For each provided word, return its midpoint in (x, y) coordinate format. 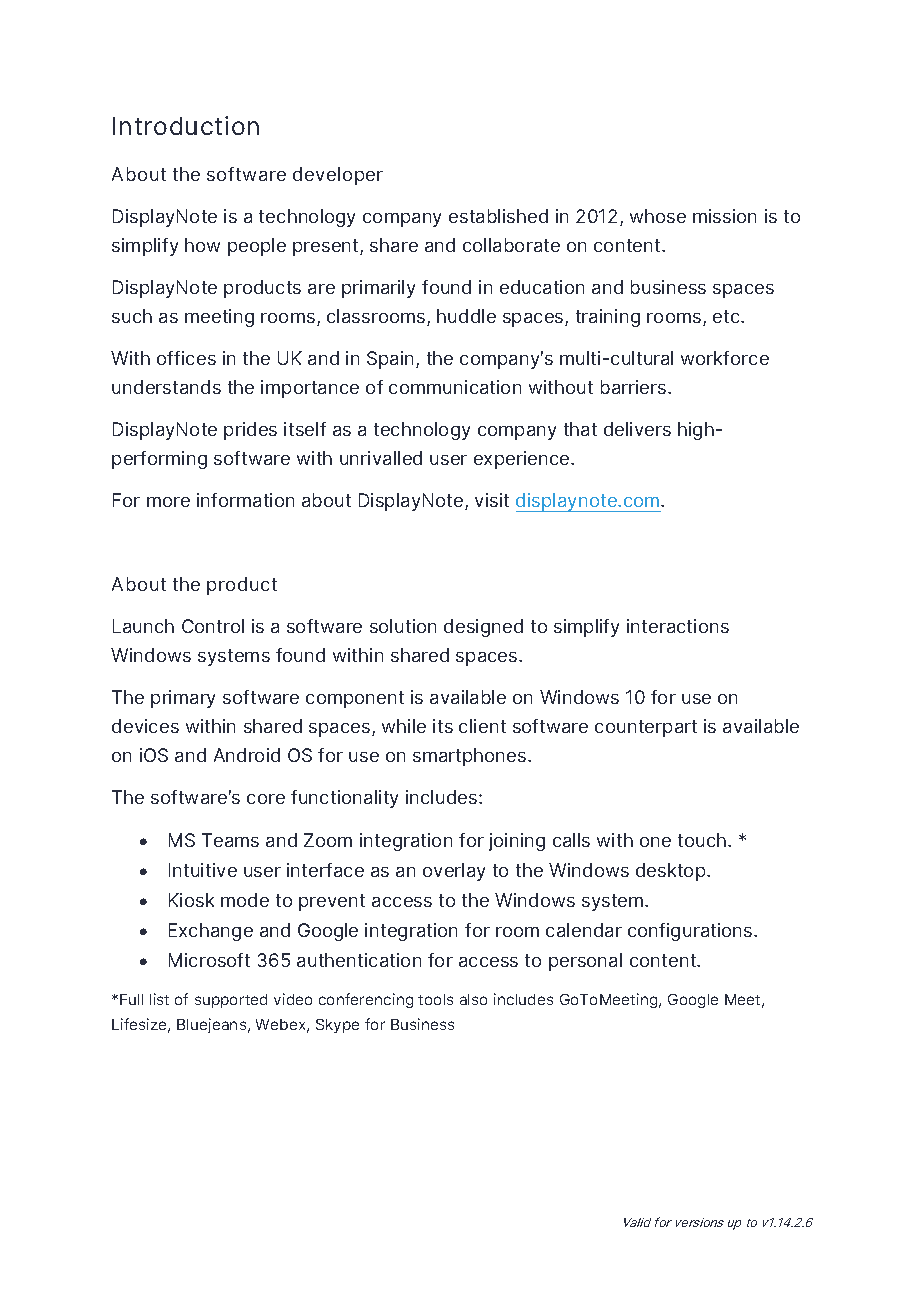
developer (338, 176)
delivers (637, 429)
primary (183, 699)
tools (435, 999)
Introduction (186, 125)
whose (658, 216)
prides (250, 431)
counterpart (646, 728)
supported (231, 1001)
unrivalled (381, 458)
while (404, 726)
